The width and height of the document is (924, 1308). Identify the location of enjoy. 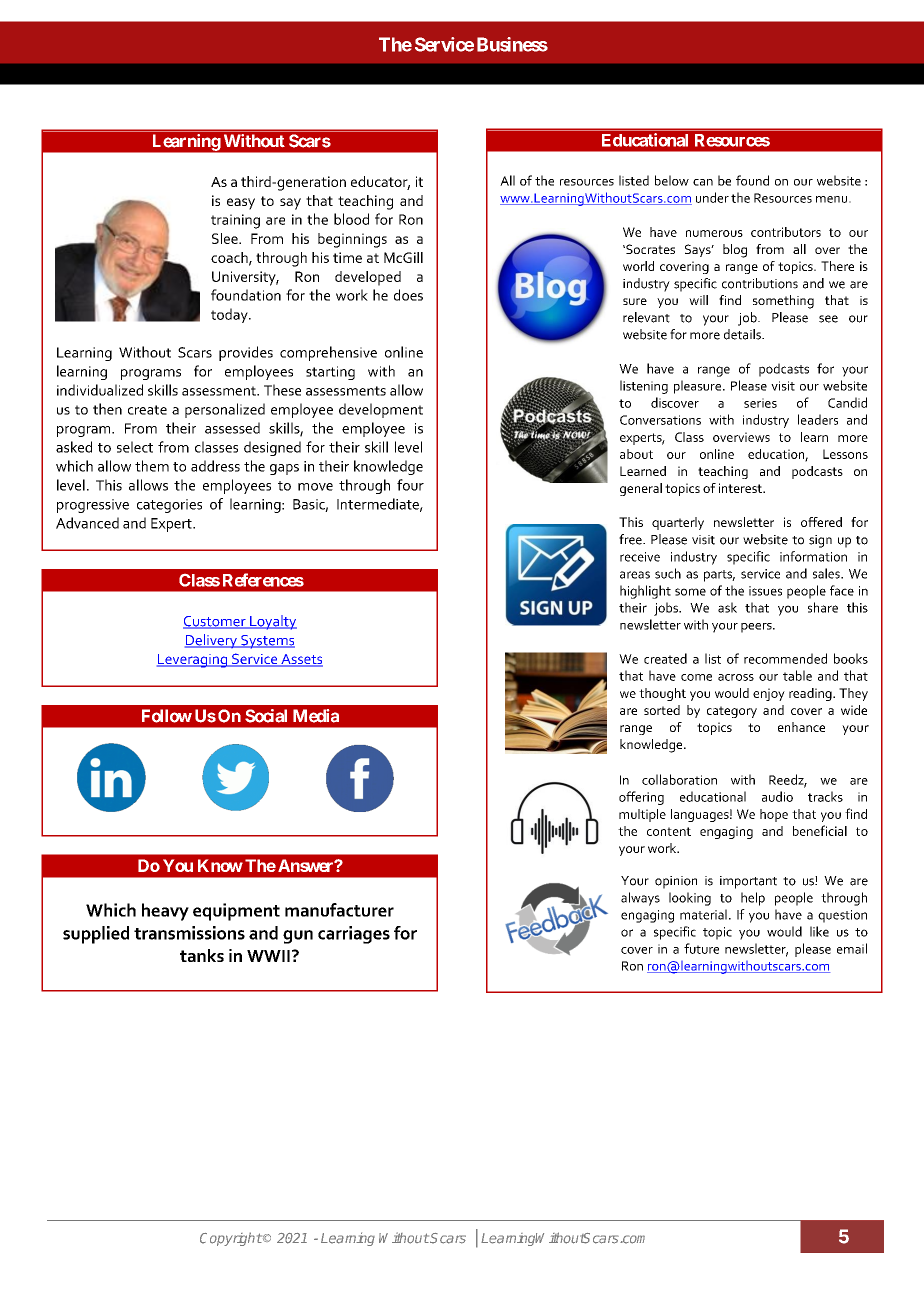
(769, 694).
